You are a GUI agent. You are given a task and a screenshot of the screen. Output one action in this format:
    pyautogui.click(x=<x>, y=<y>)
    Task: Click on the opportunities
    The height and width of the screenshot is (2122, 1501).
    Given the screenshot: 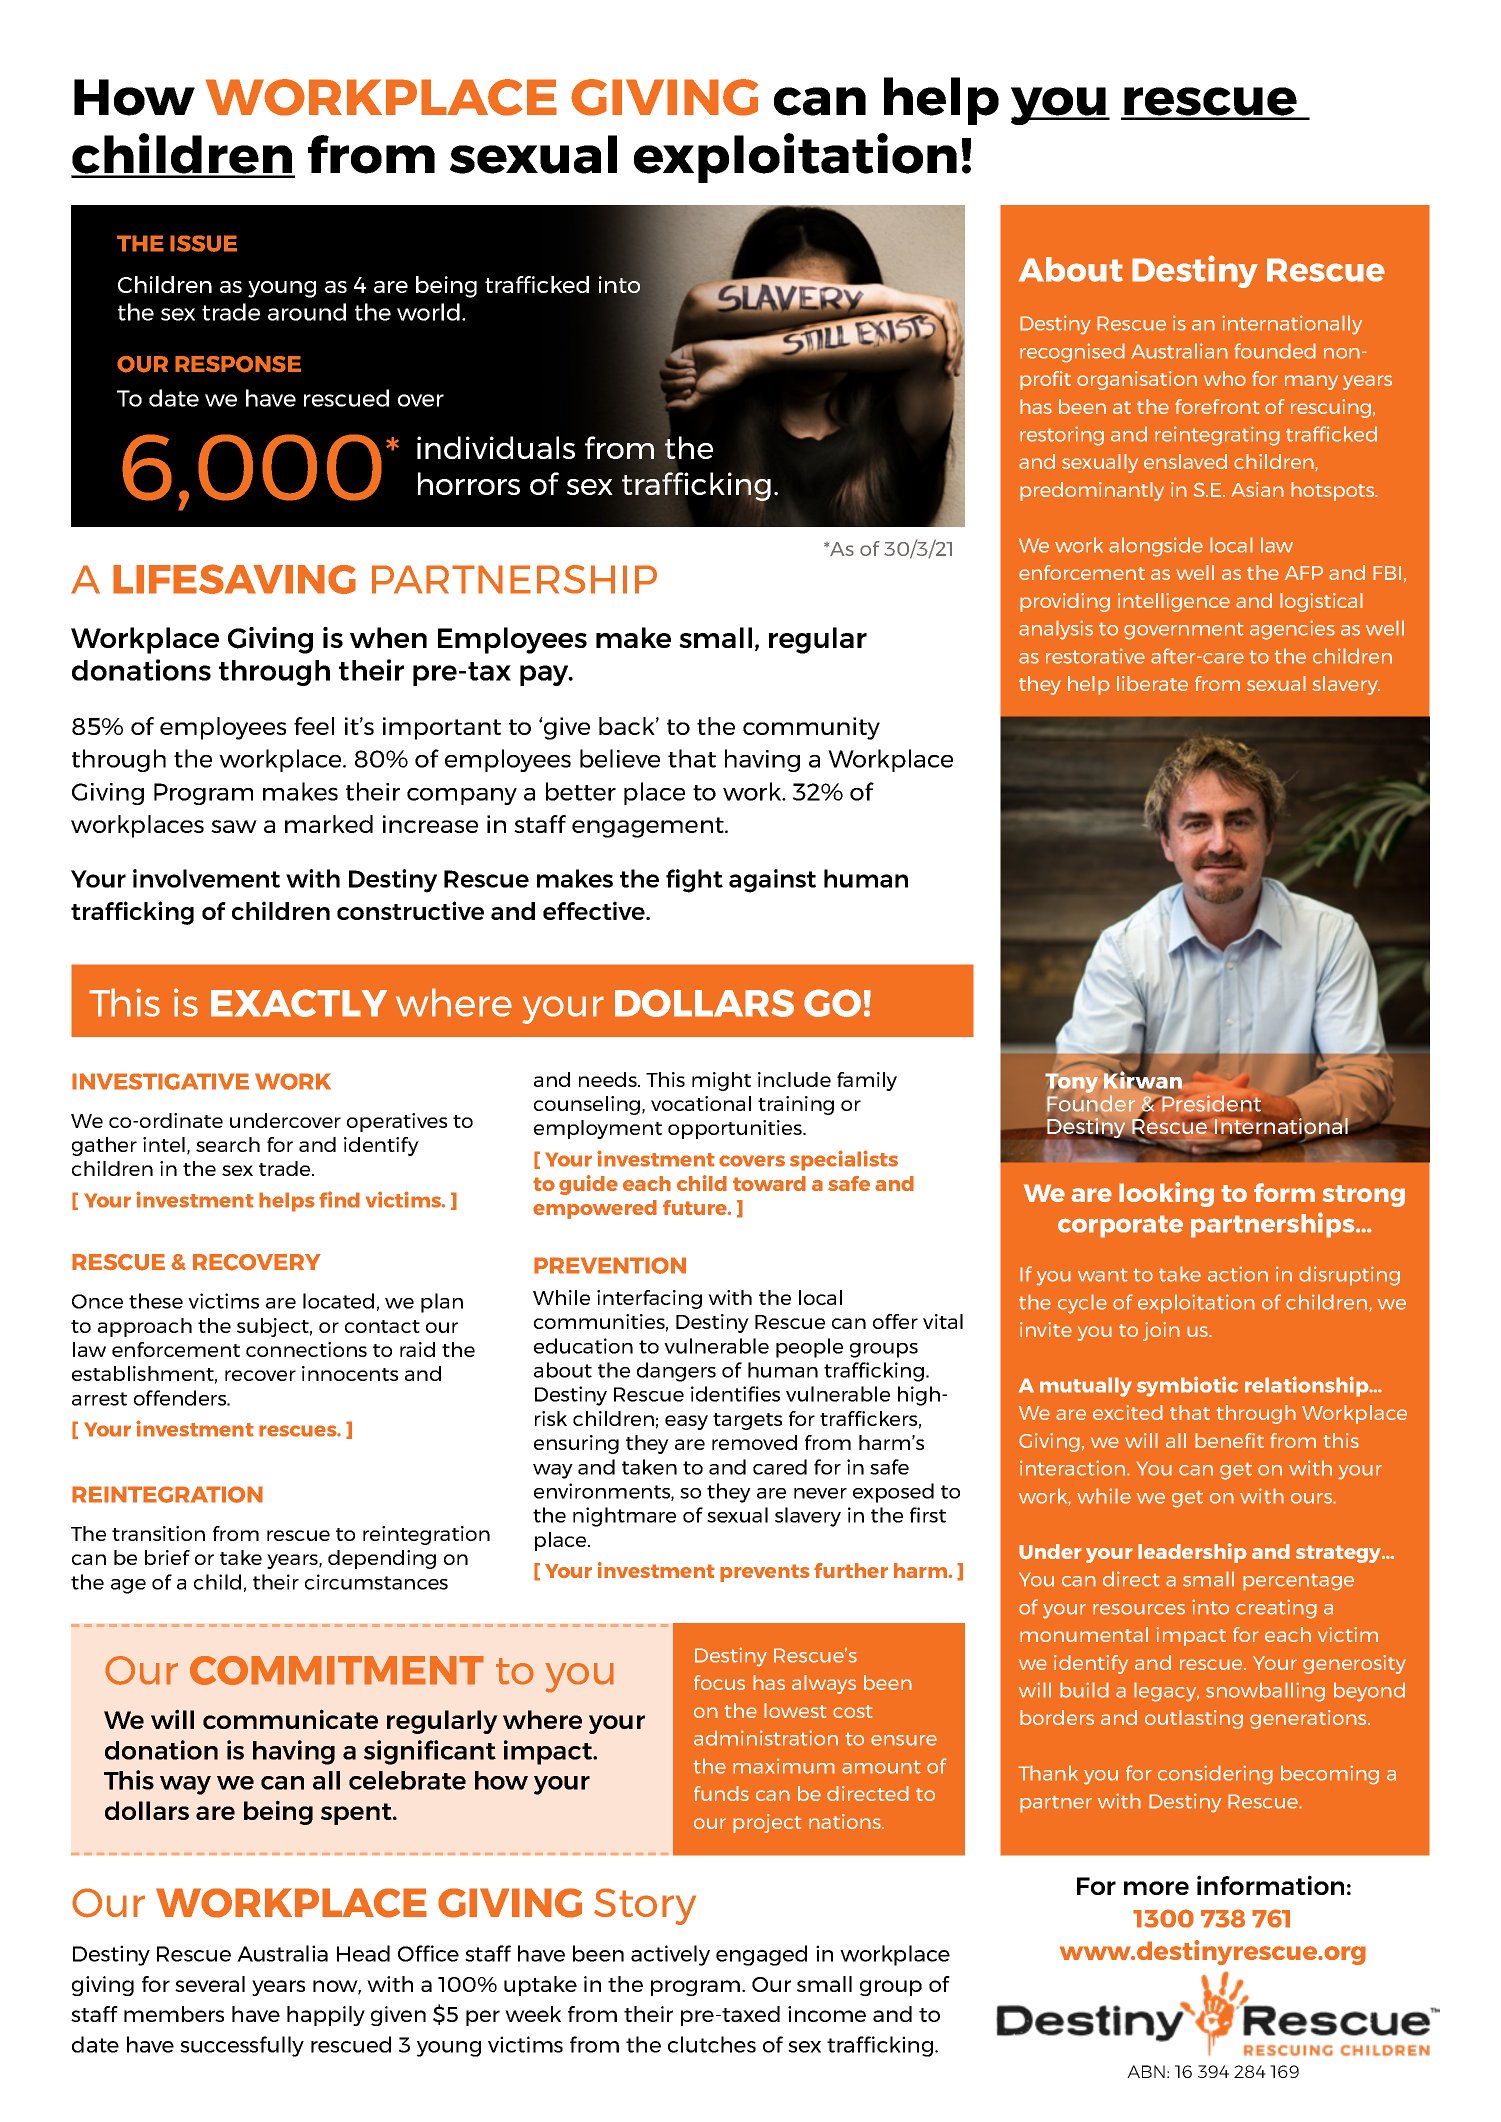 What is the action you would take?
    pyautogui.click(x=736, y=1129)
